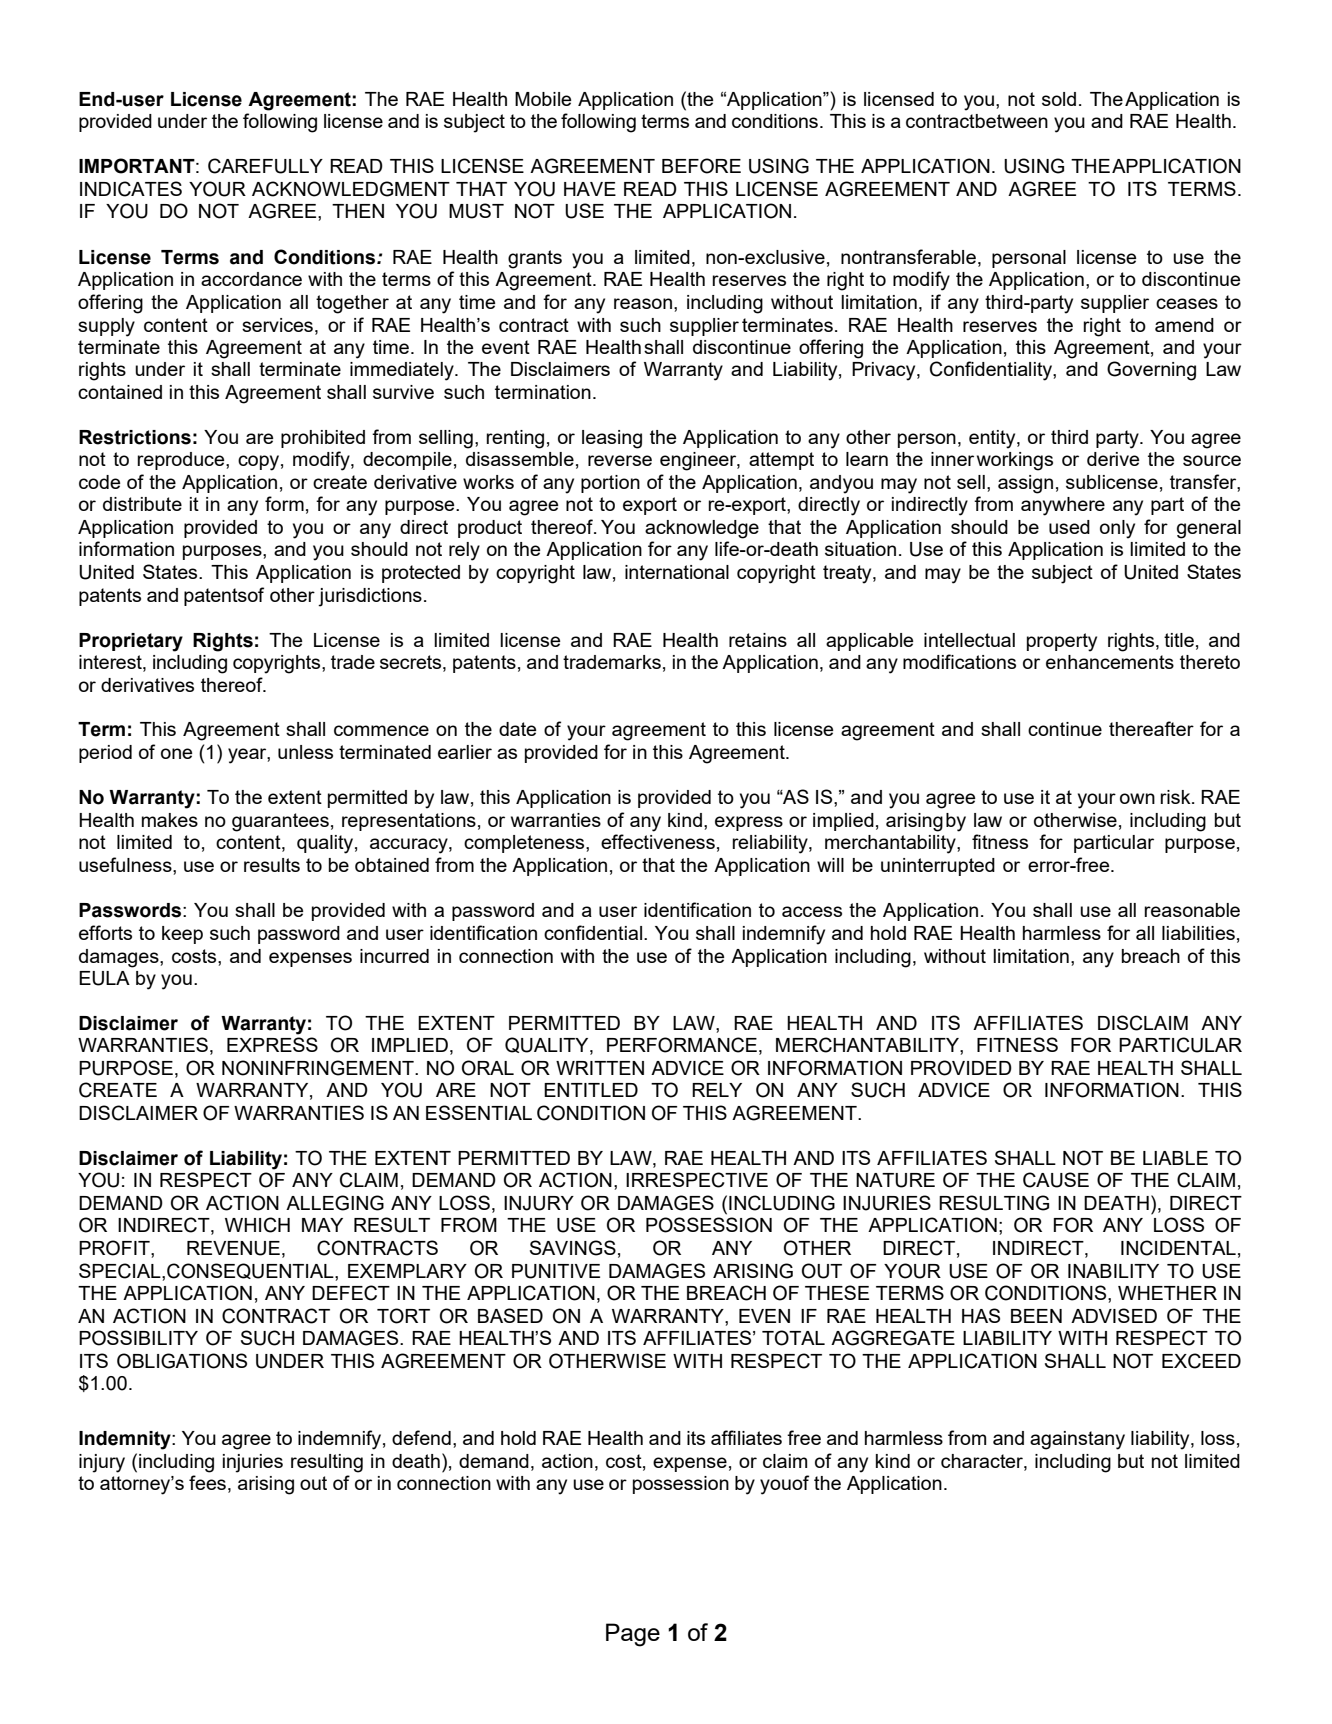 This document has height=1724, width=1332. What do you see at coordinates (1198, 933) in the document?
I see `liabilities` at bounding box center [1198, 933].
